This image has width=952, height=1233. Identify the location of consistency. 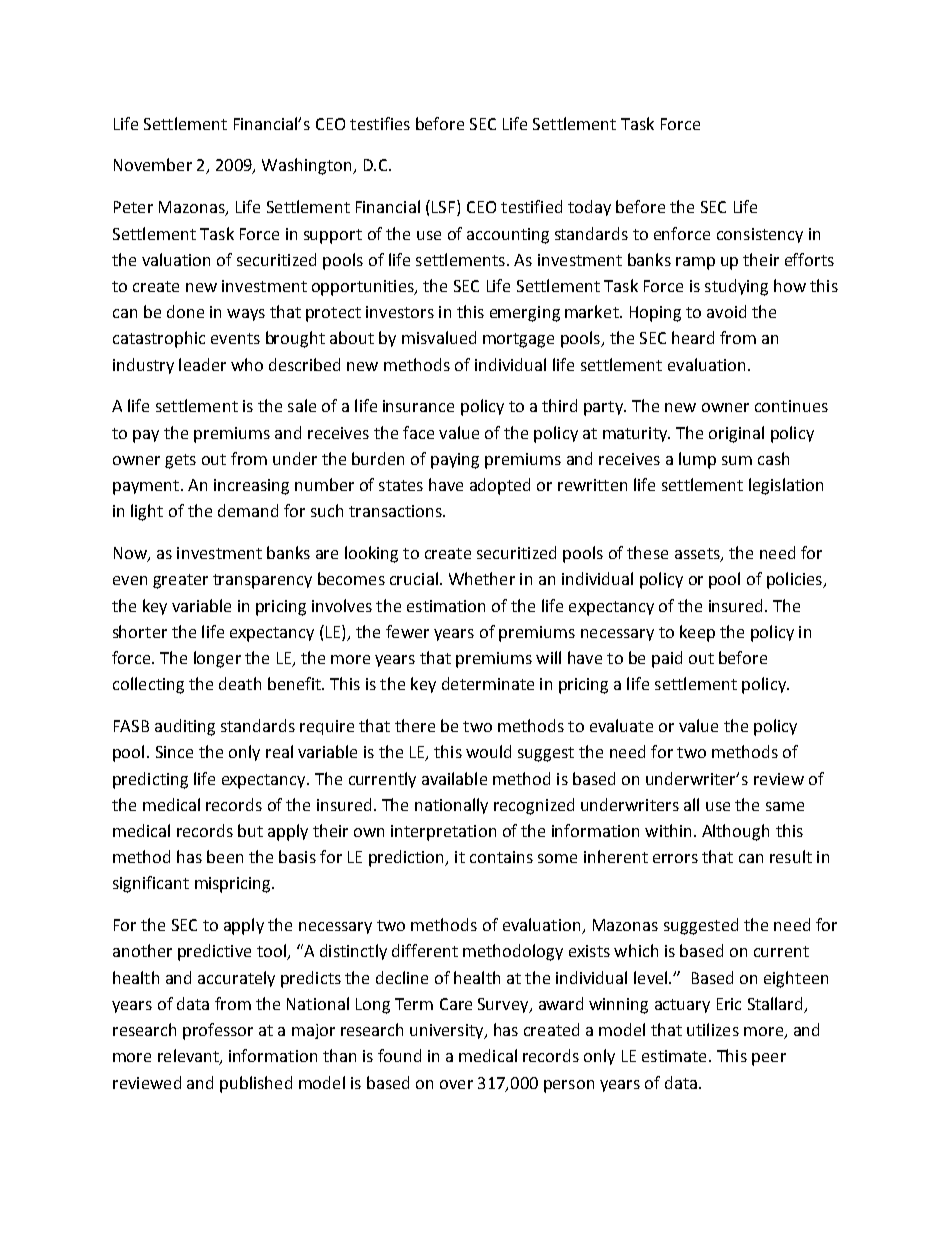
(760, 235).
